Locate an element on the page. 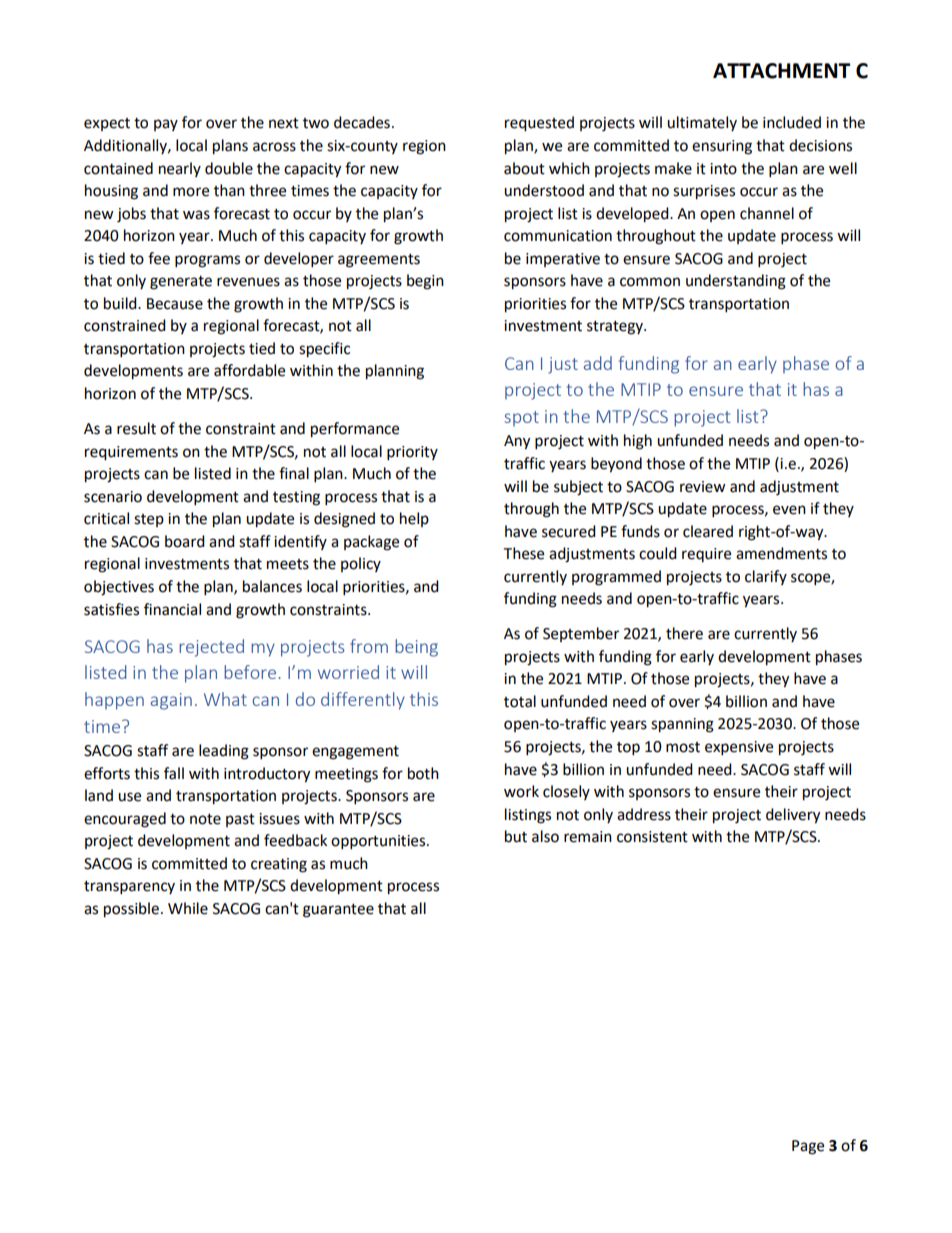 The height and width of the page is (1233, 952). being is located at coordinates (416, 648).
